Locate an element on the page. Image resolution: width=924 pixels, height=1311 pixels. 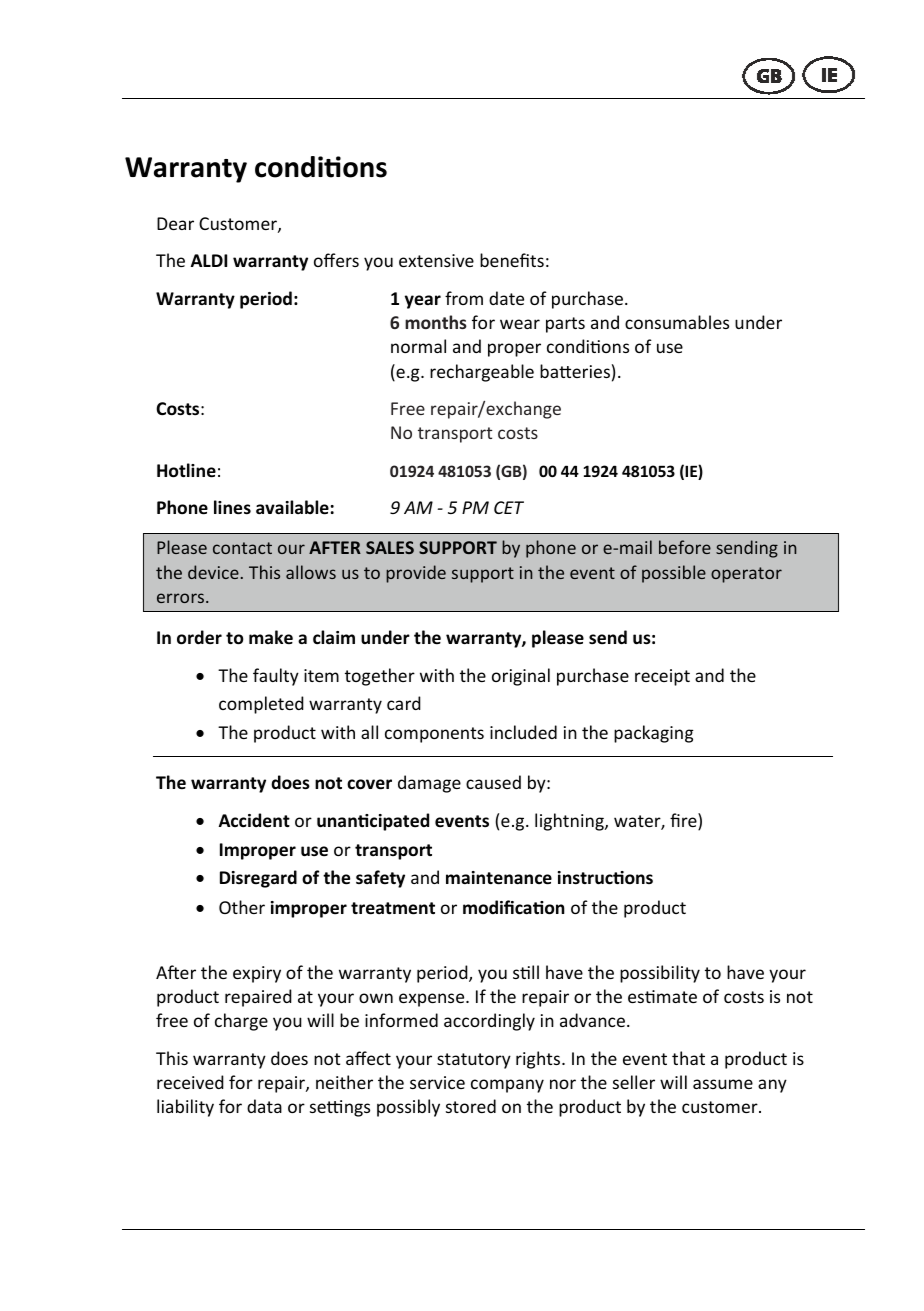
service is located at coordinates (437, 1082).
